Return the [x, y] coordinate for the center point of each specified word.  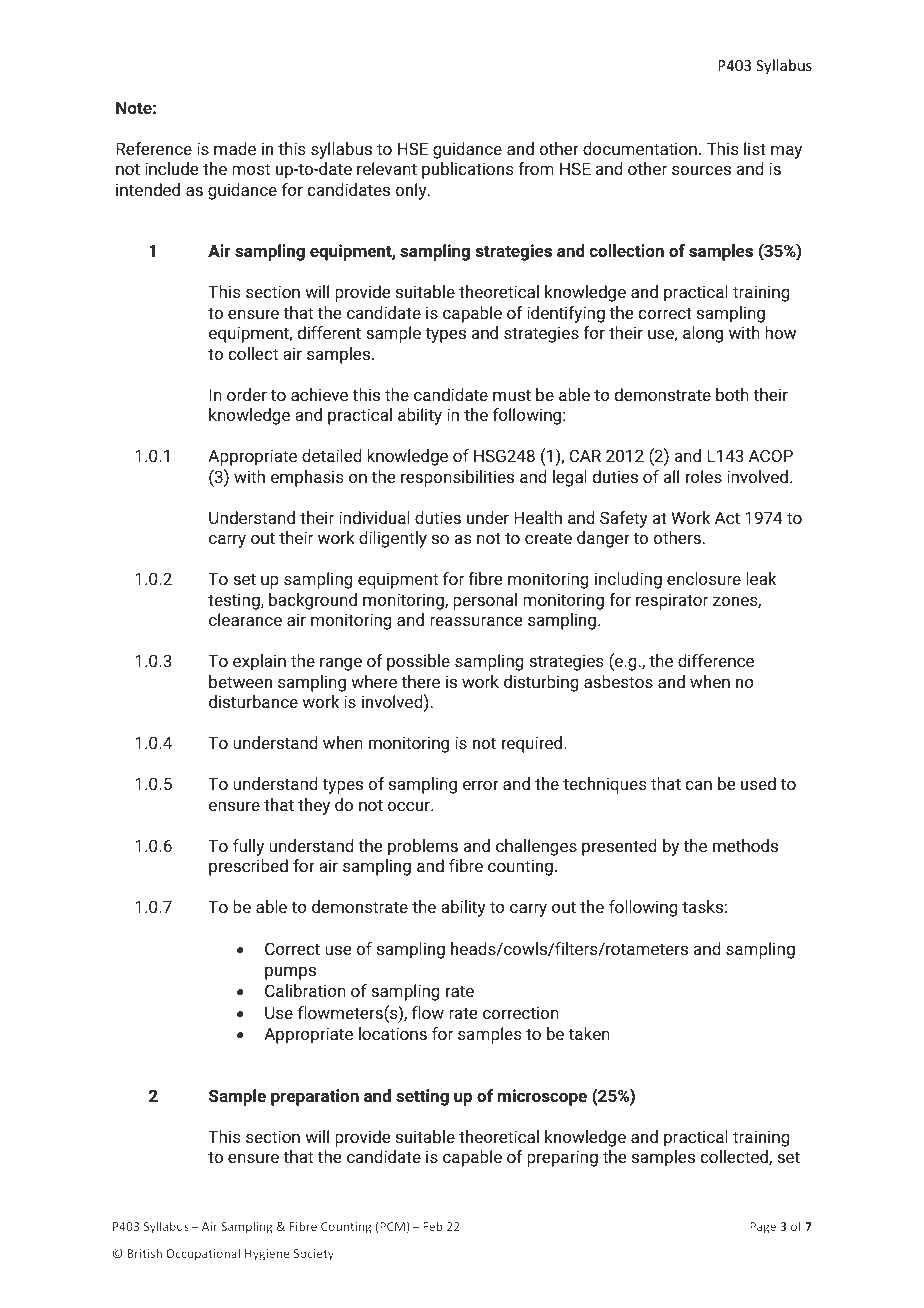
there [421, 681]
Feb [433, 1226]
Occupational [203, 1254]
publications [467, 170]
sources [701, 170]
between [240, 681]
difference [716, 660]
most [251, 169]
